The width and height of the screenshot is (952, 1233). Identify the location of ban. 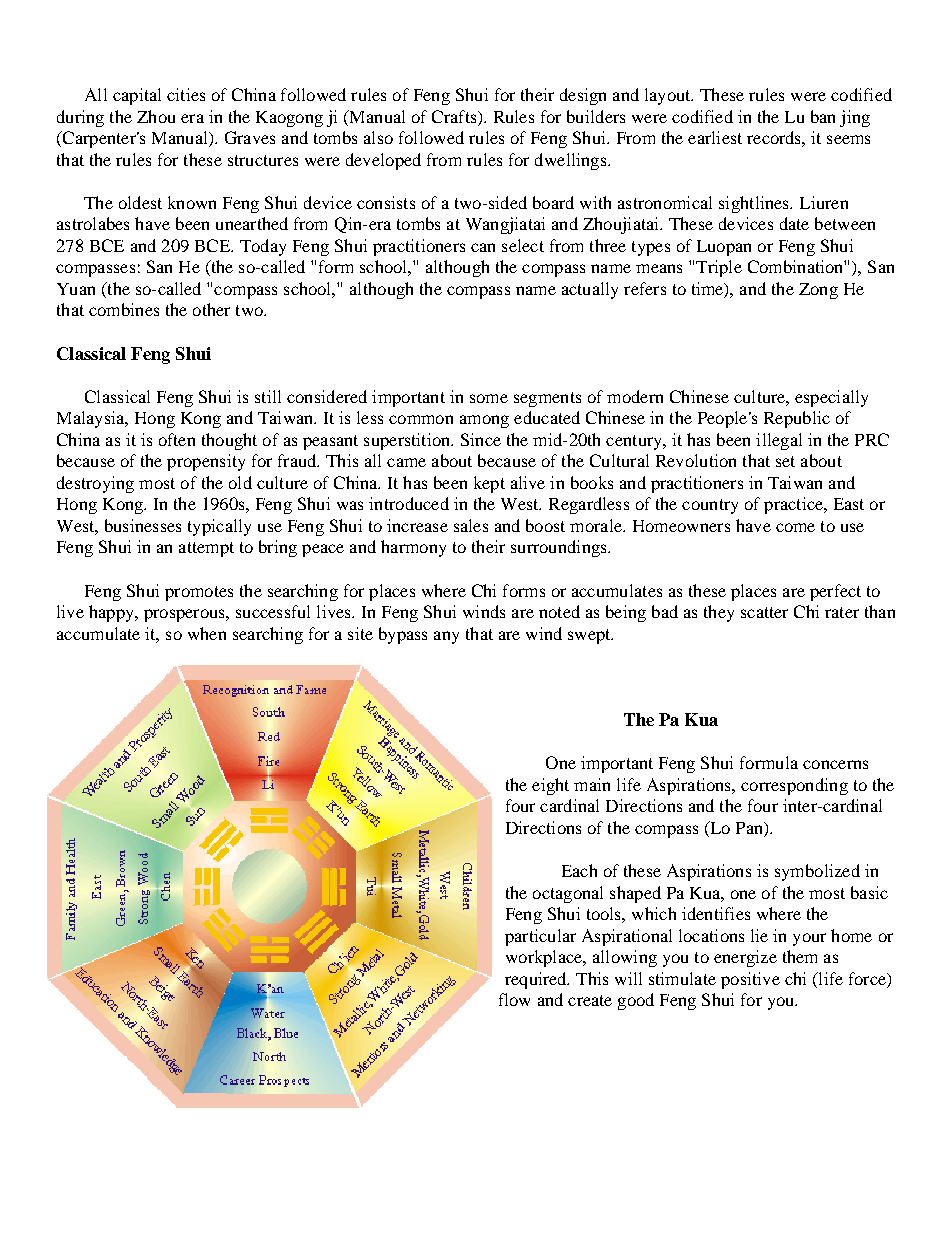
(823, 116).
